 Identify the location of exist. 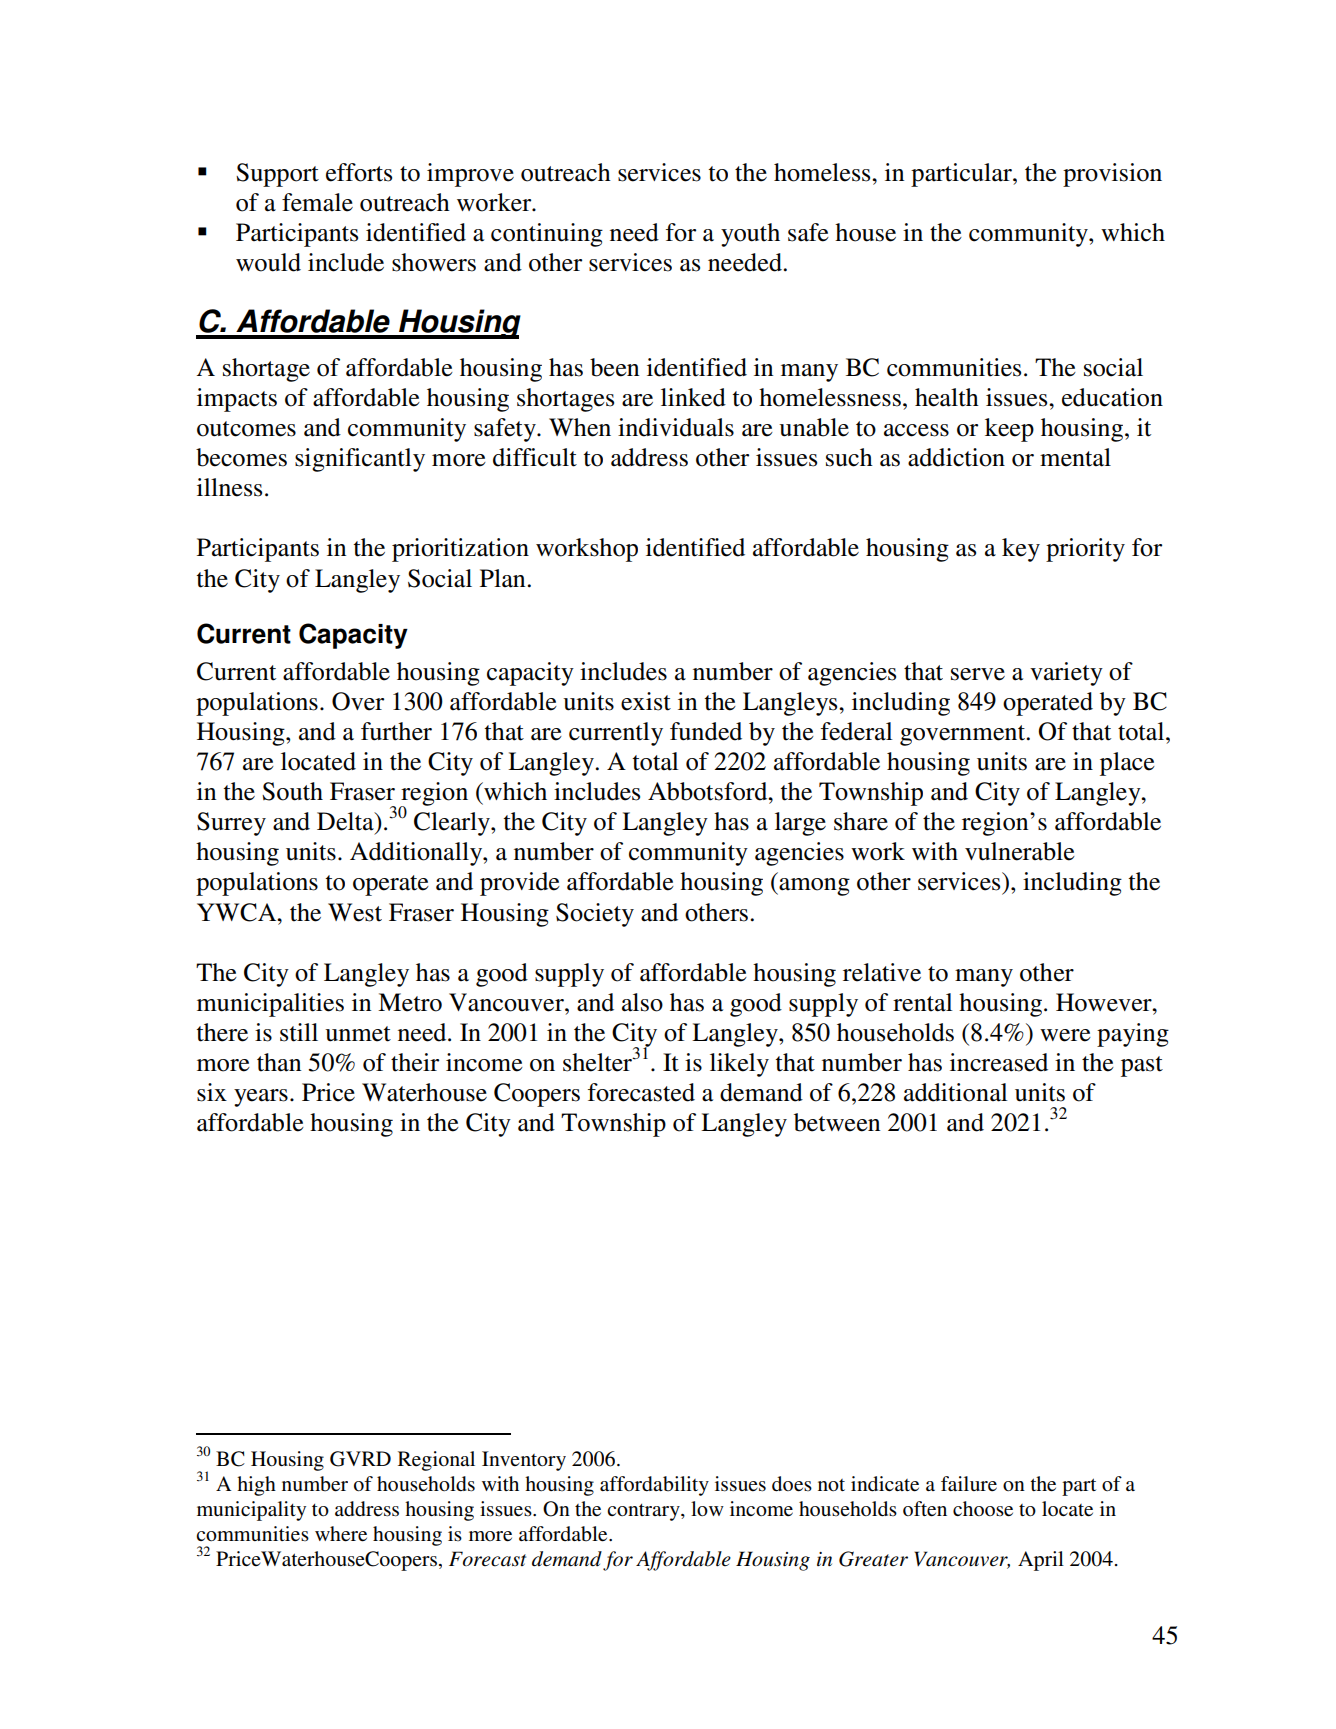
(646, 701).
